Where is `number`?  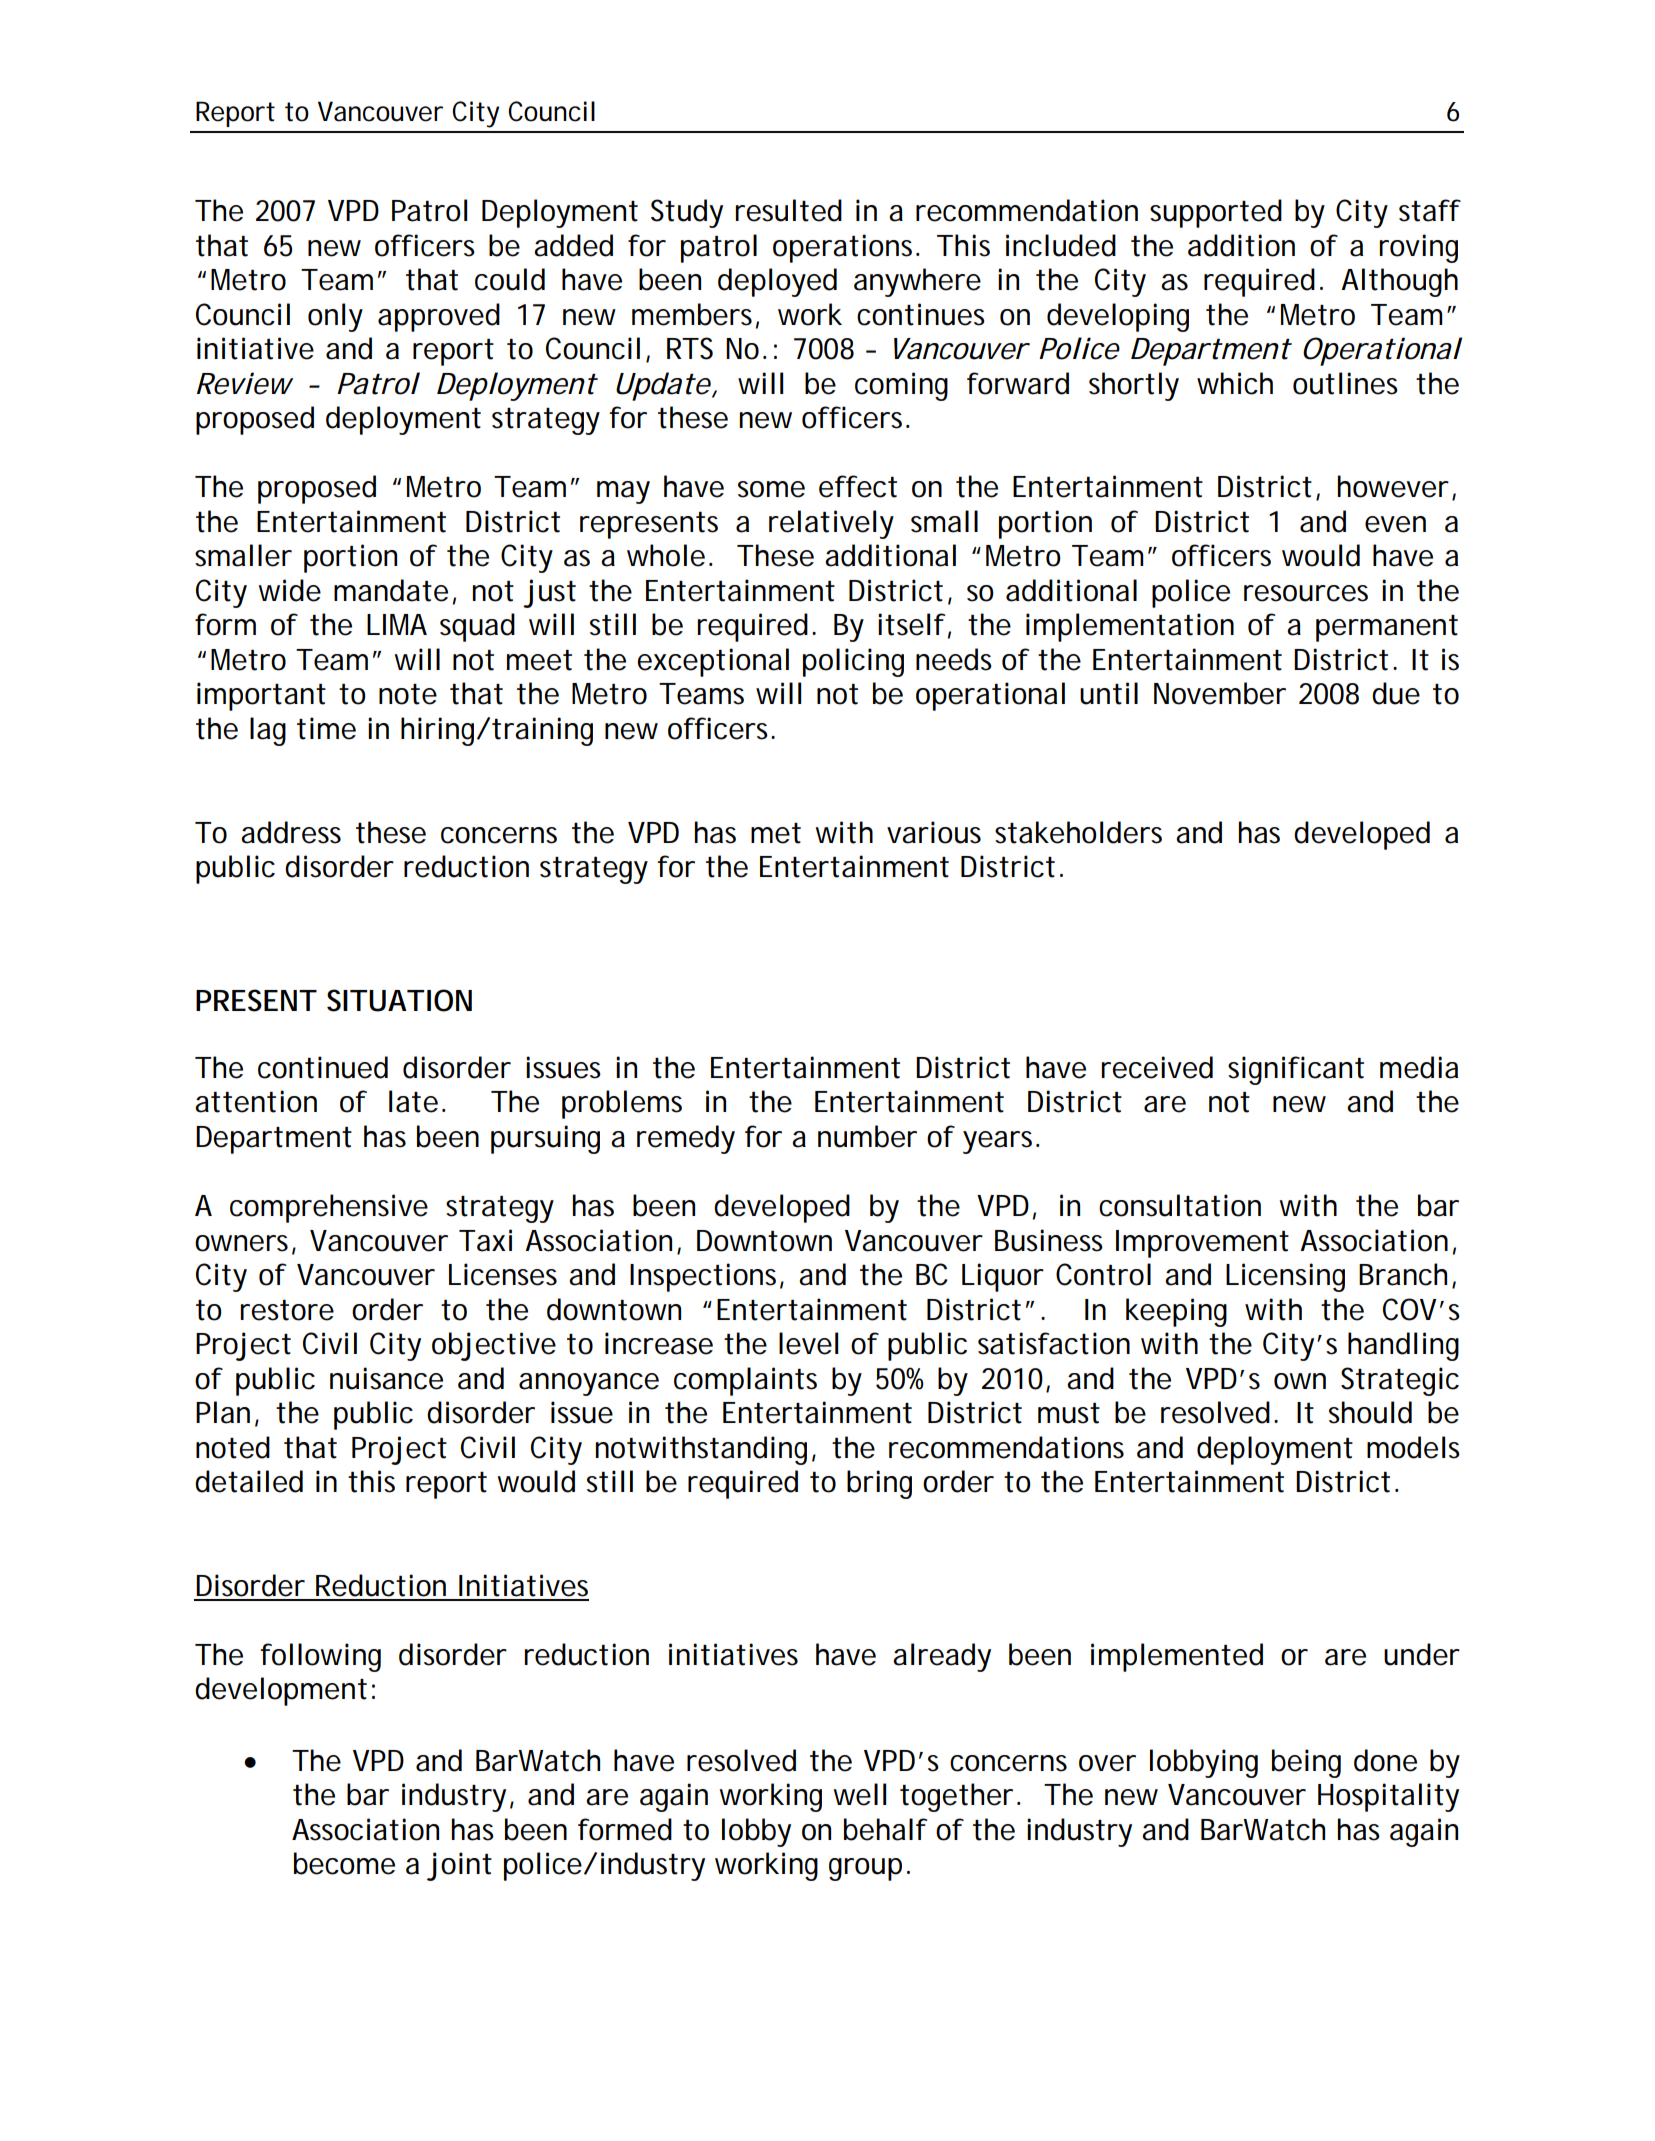 number is located at coordinates (867, 1136).
